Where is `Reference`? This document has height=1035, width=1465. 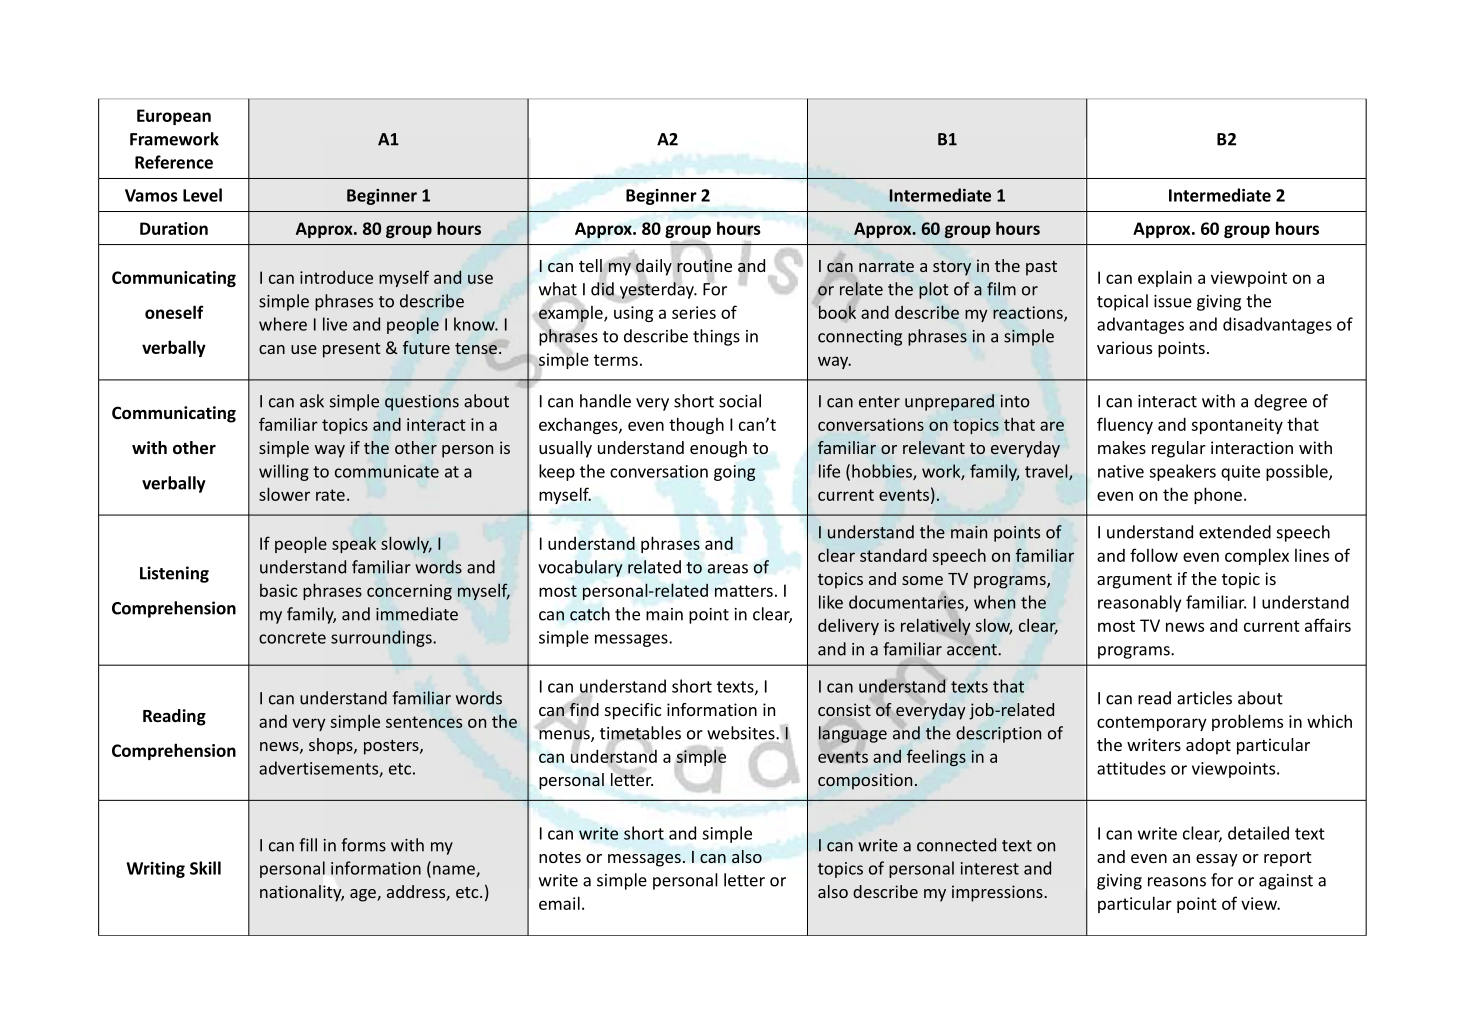
Reference is located at coordinates (174, 162).
